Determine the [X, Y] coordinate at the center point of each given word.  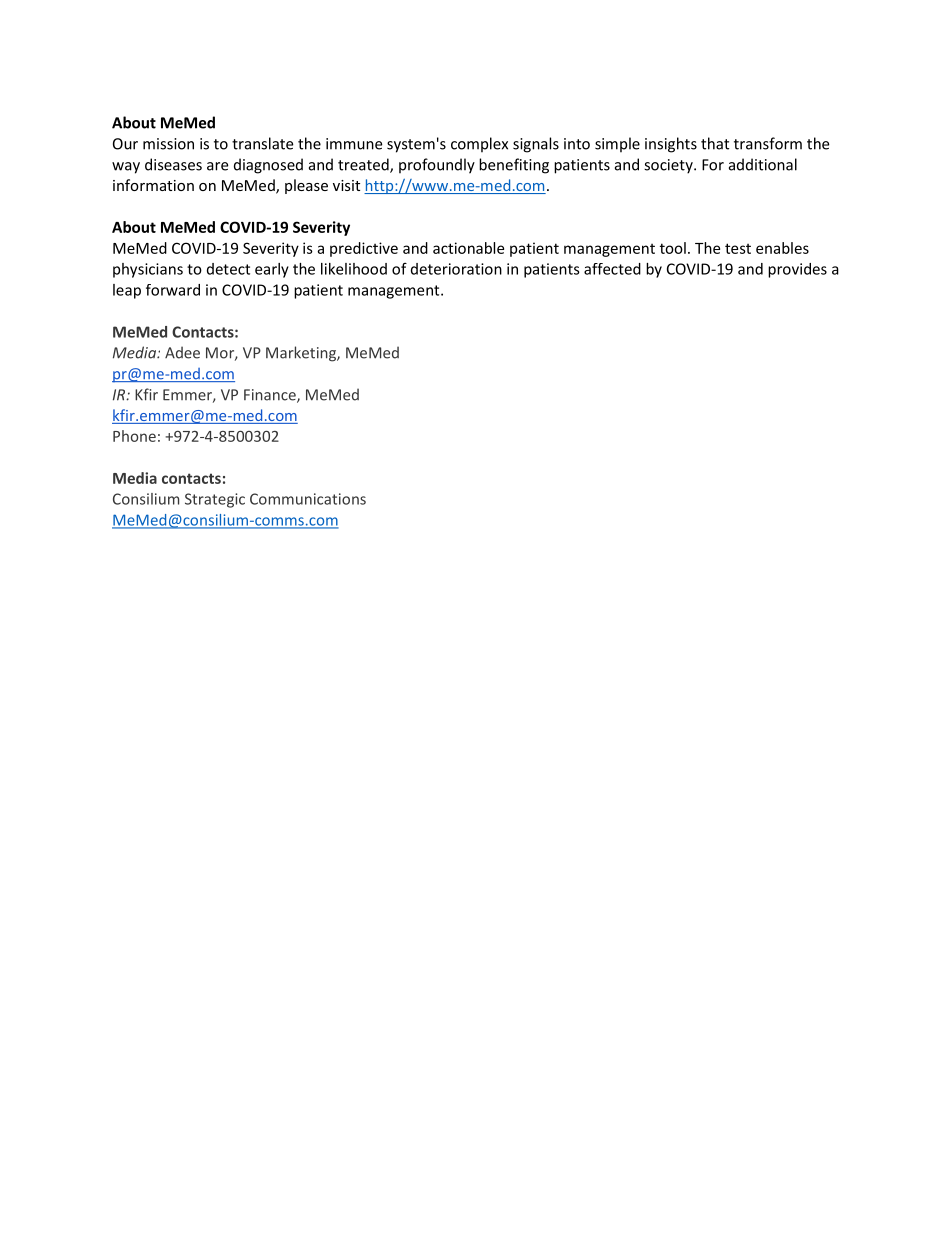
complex [479, 145]
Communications [308, 499]
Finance [271, 396]
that [715, 143]
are [217, 166]
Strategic [215, 500]
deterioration [456, 269]
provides [797, 270]
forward [173, 290]
